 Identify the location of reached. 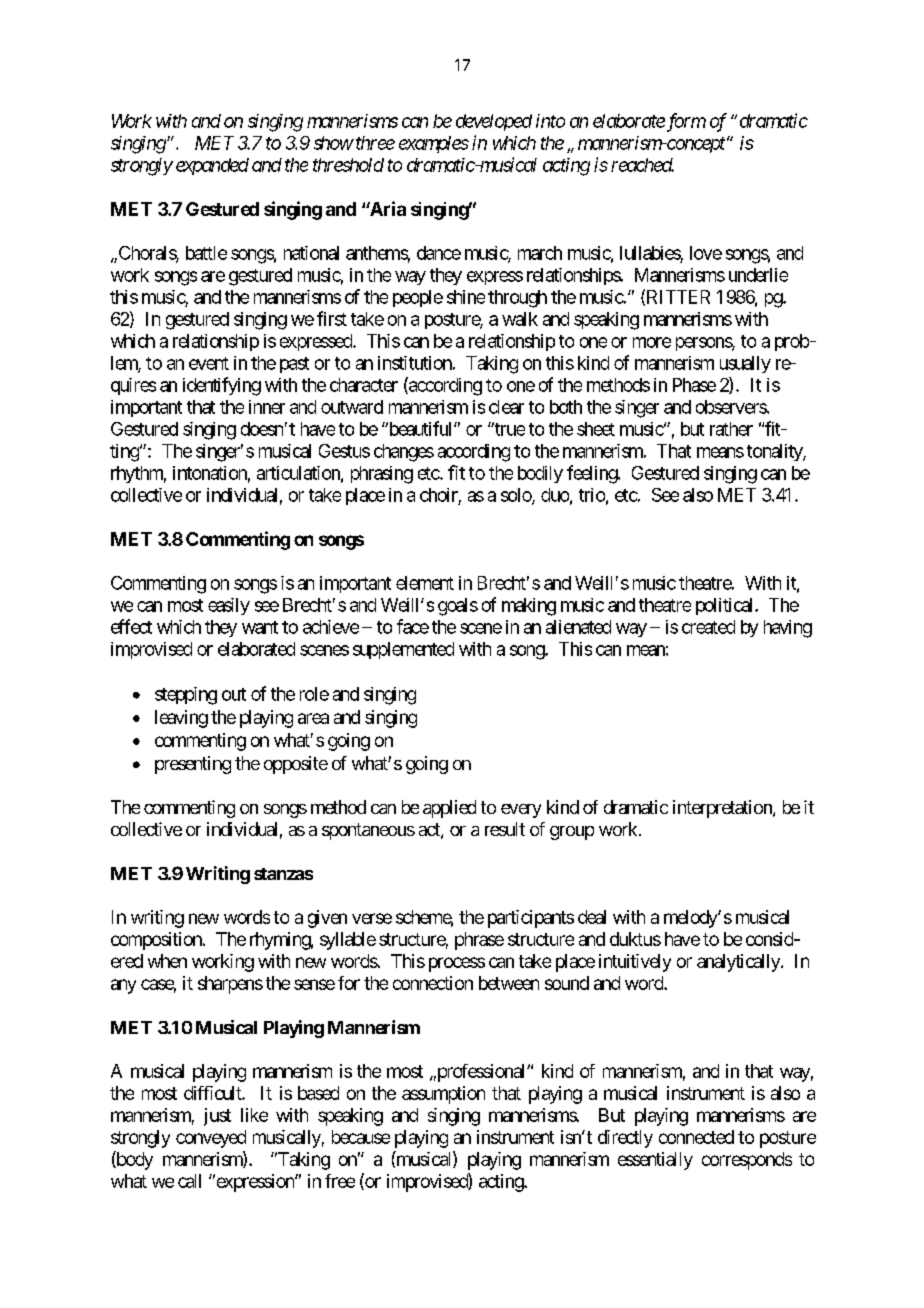
(642, 165).
